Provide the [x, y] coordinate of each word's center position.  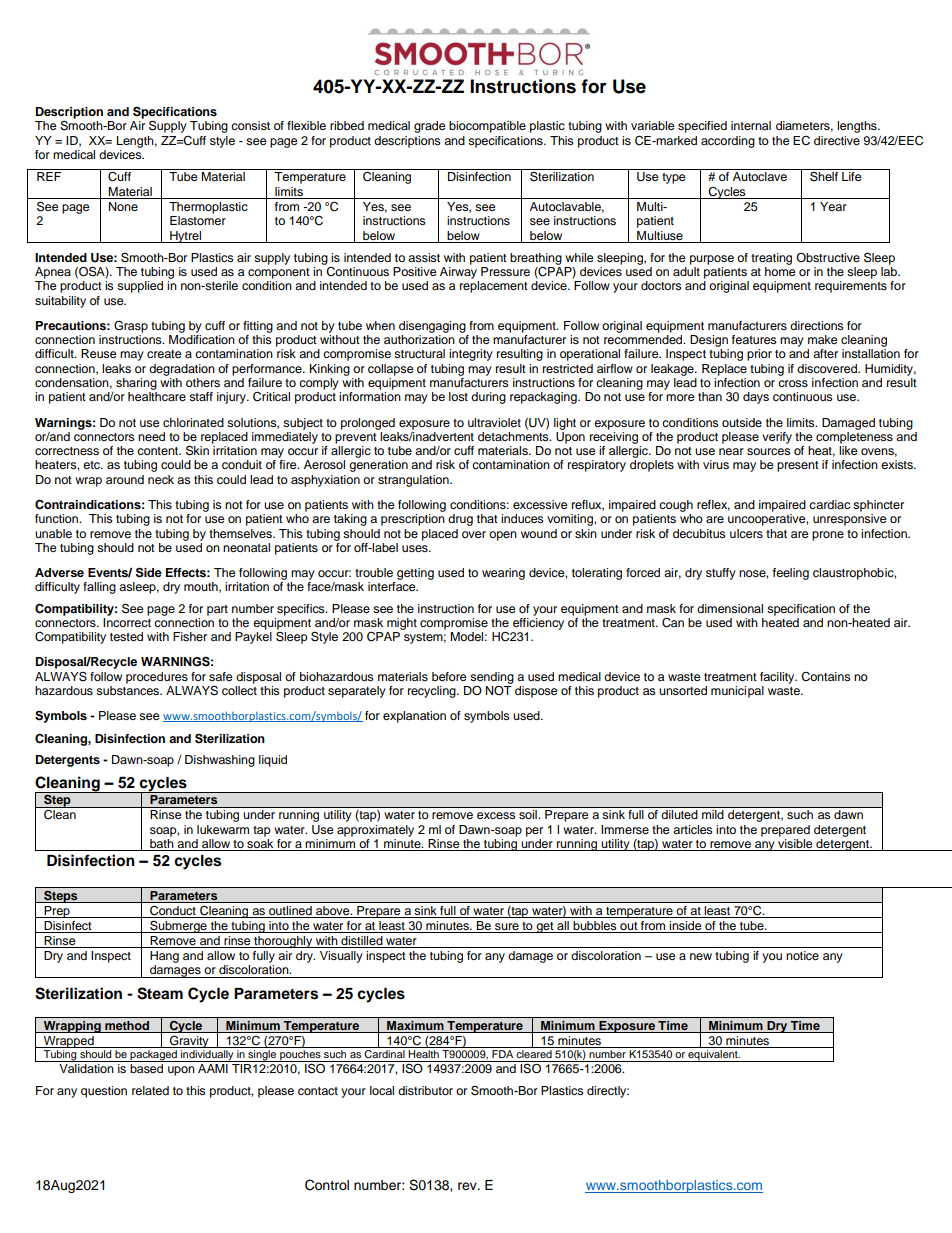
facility [778, 678]
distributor [425, 1090]
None [123, 206]
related [150, 1090]
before [449, 676]
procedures [157, 678]
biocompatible [487, 127]
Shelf [824, 176]
